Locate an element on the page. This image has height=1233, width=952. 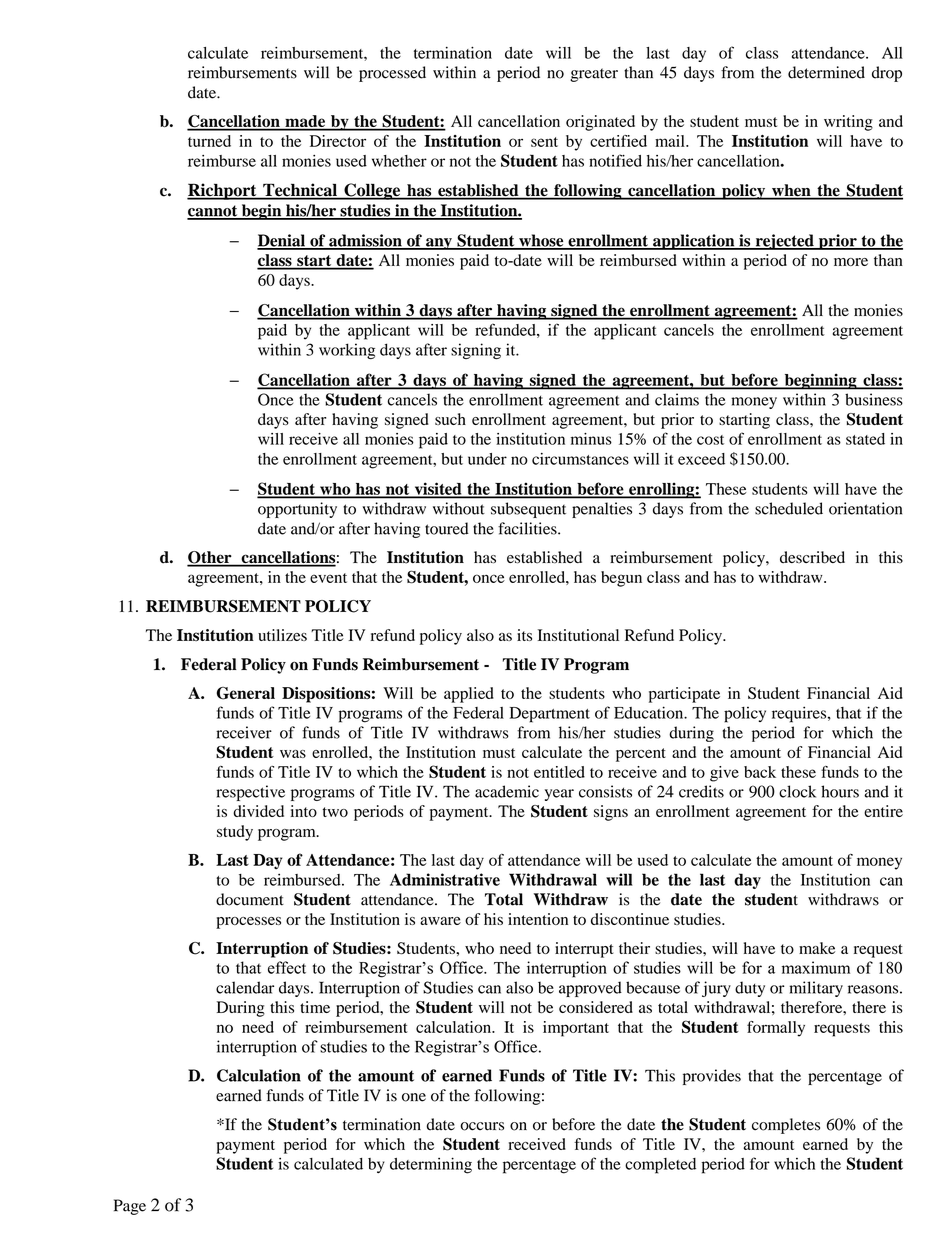
applied is located at coordinates (469, 695).
